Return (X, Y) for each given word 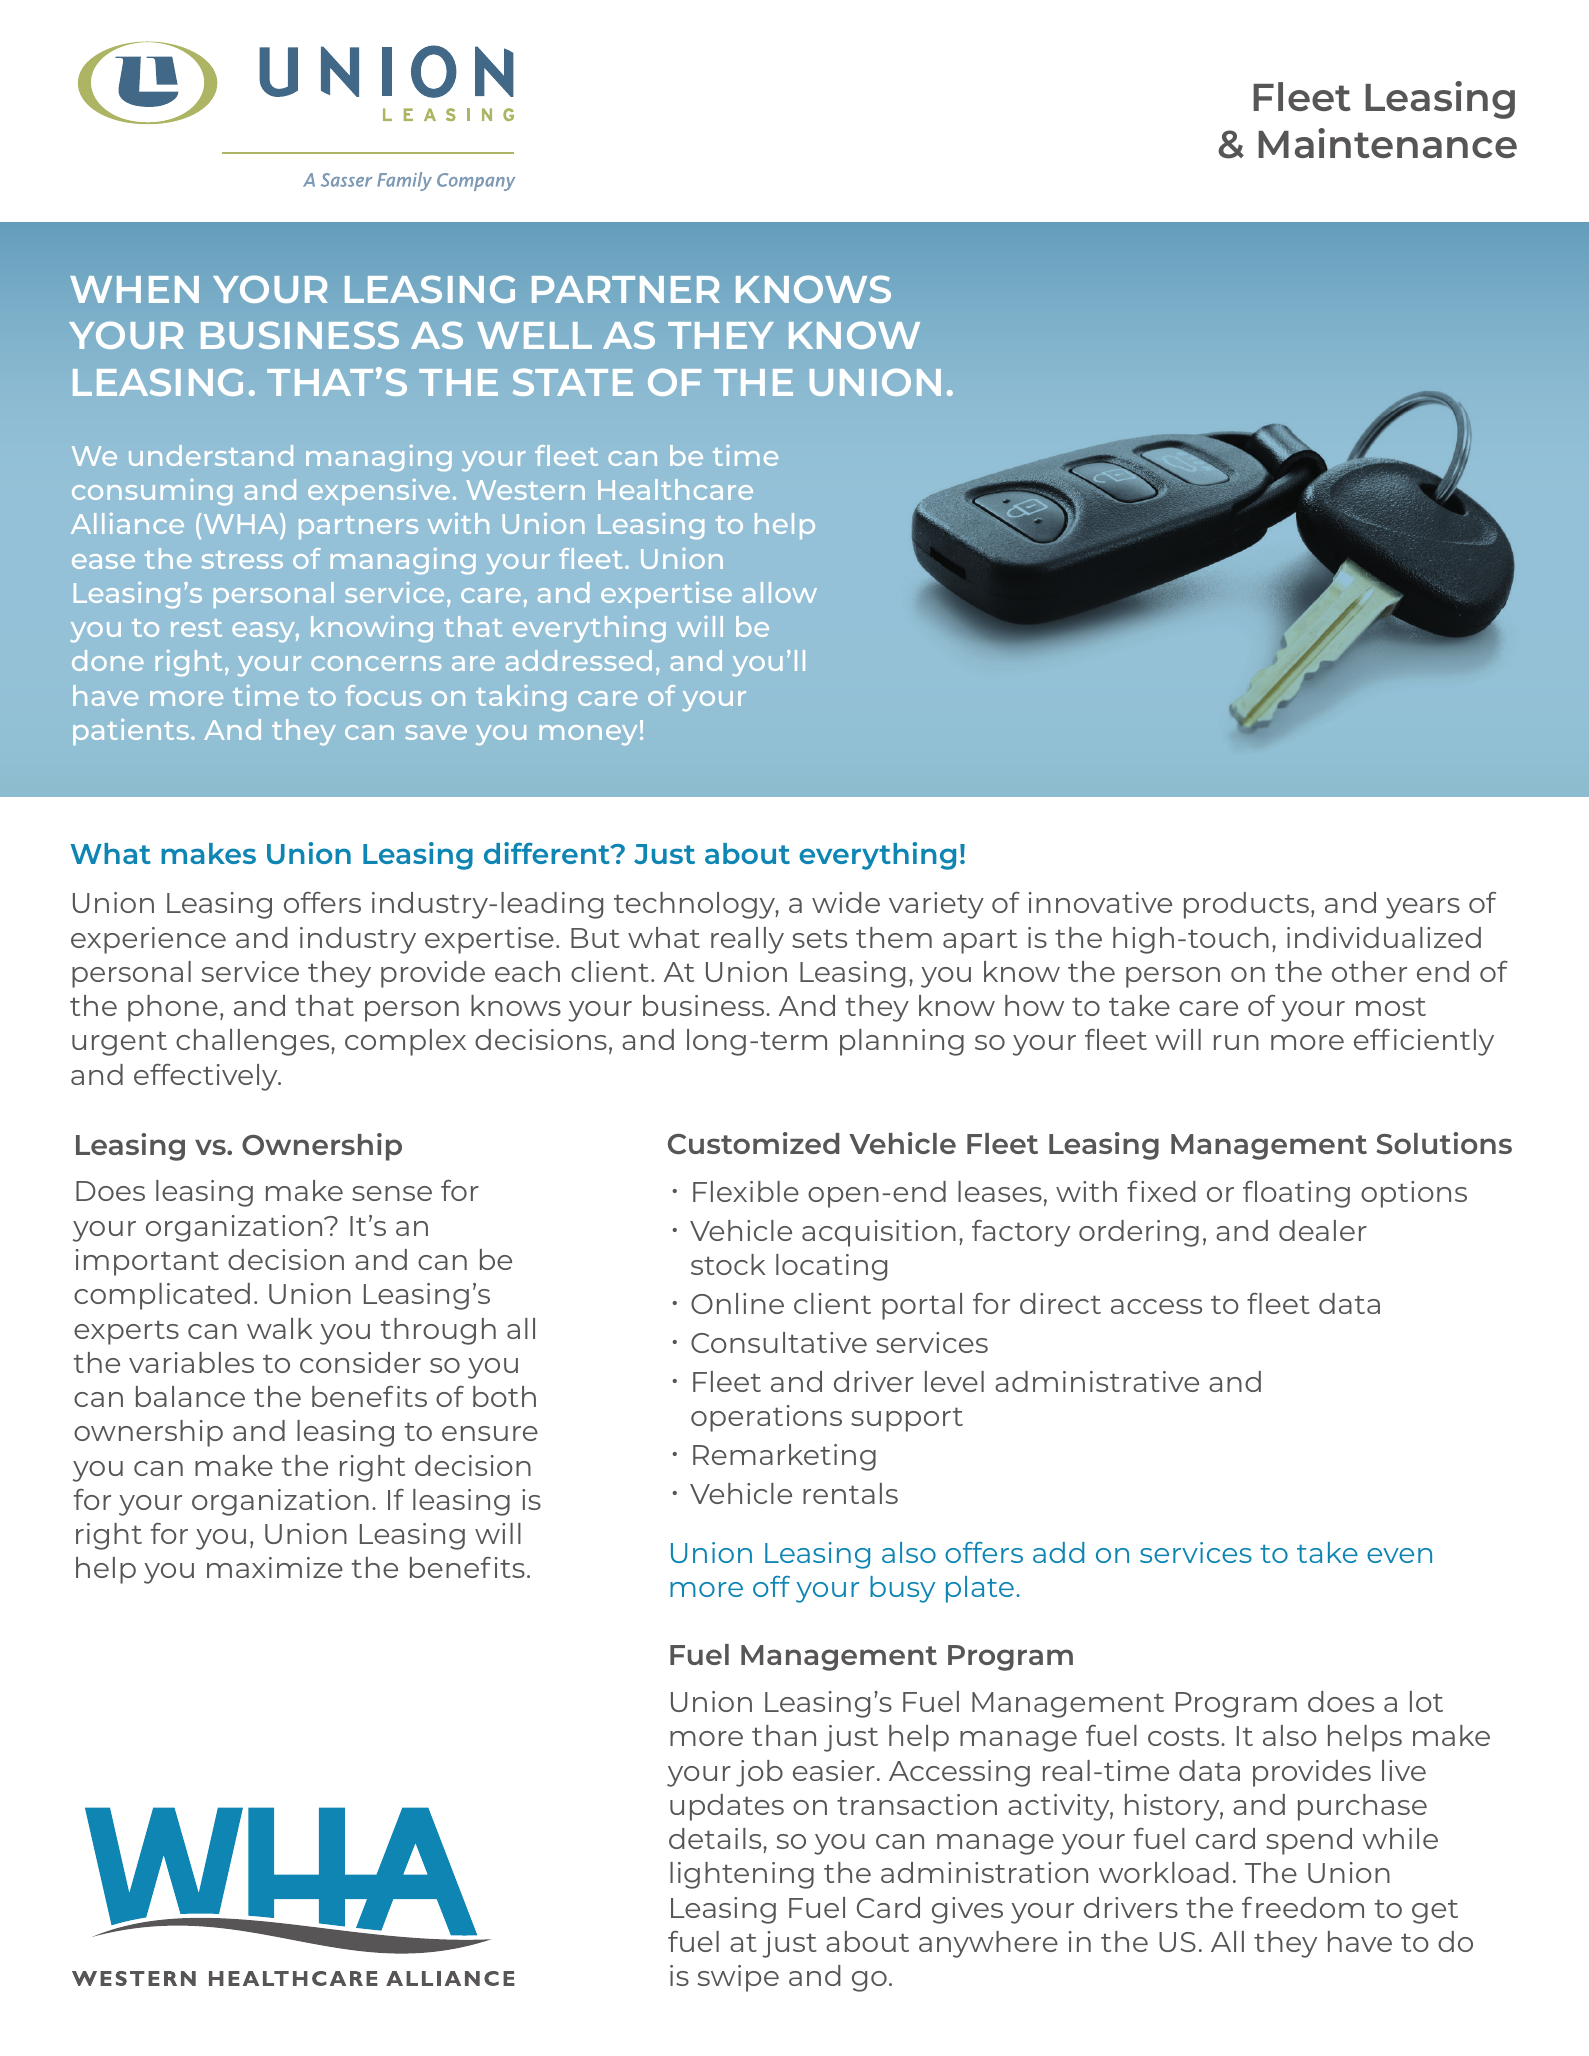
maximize (275, 1567)
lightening (742, 1875)
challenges (254, 1042)
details (716, 1838)
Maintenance (1387, 143)
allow (780, 592)
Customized (753, 1143)
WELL (534, 335)
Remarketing (784, 1457)
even (1399, 1555)
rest (196, 628)
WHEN (134, 289)
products (1246, 905)
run (1236, 1042)
